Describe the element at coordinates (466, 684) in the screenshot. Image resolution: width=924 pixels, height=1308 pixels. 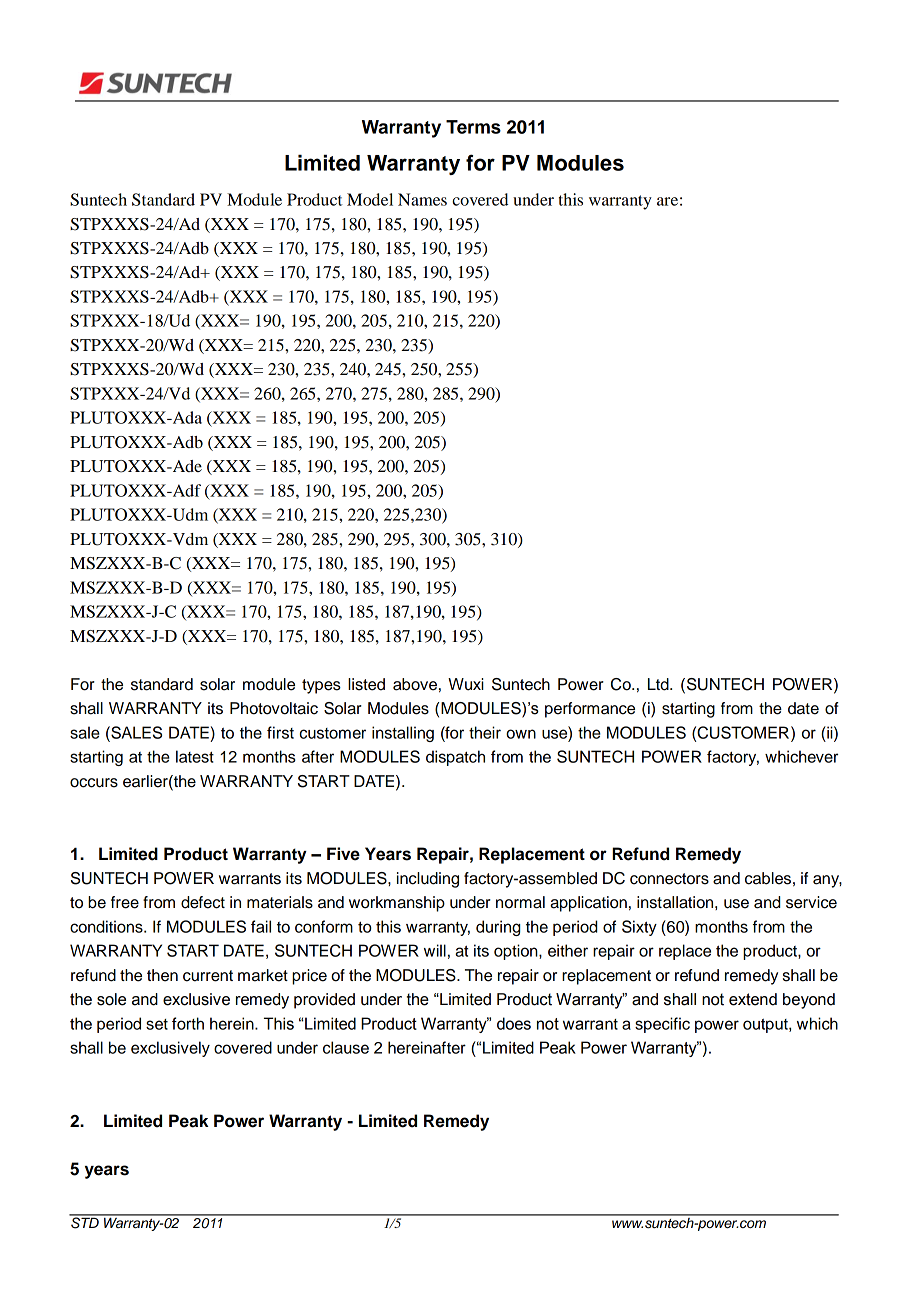
I see `Wuxi` at that location.
